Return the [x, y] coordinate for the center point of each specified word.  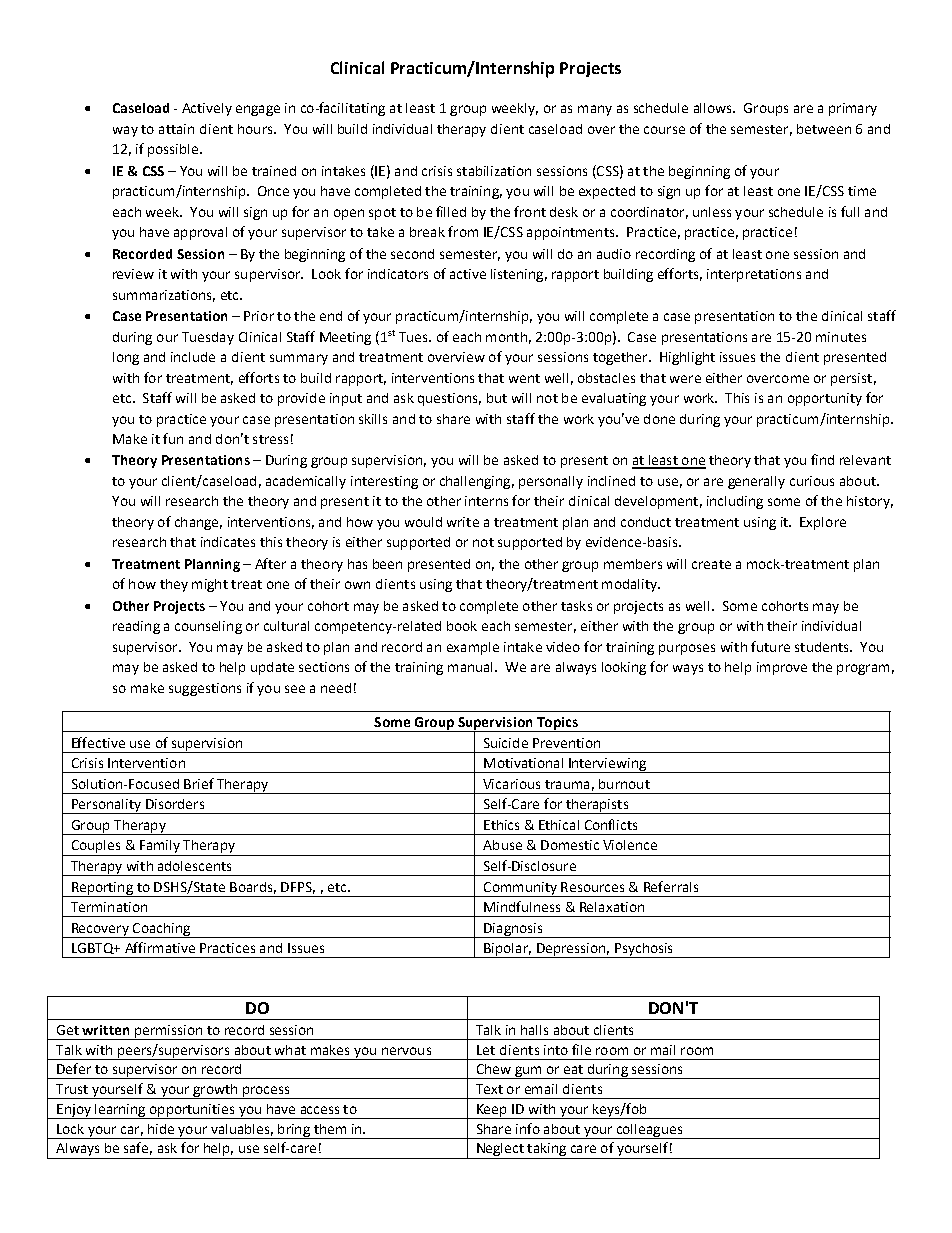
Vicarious [511, 784]
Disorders [175, 804]
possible [173, 150]
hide [161, 1129]
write [463, 522]
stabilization [494, 171]
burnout [624, 784]
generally [756, 482]
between [824, 129]
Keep [491, 1111]
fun [173, 438]
